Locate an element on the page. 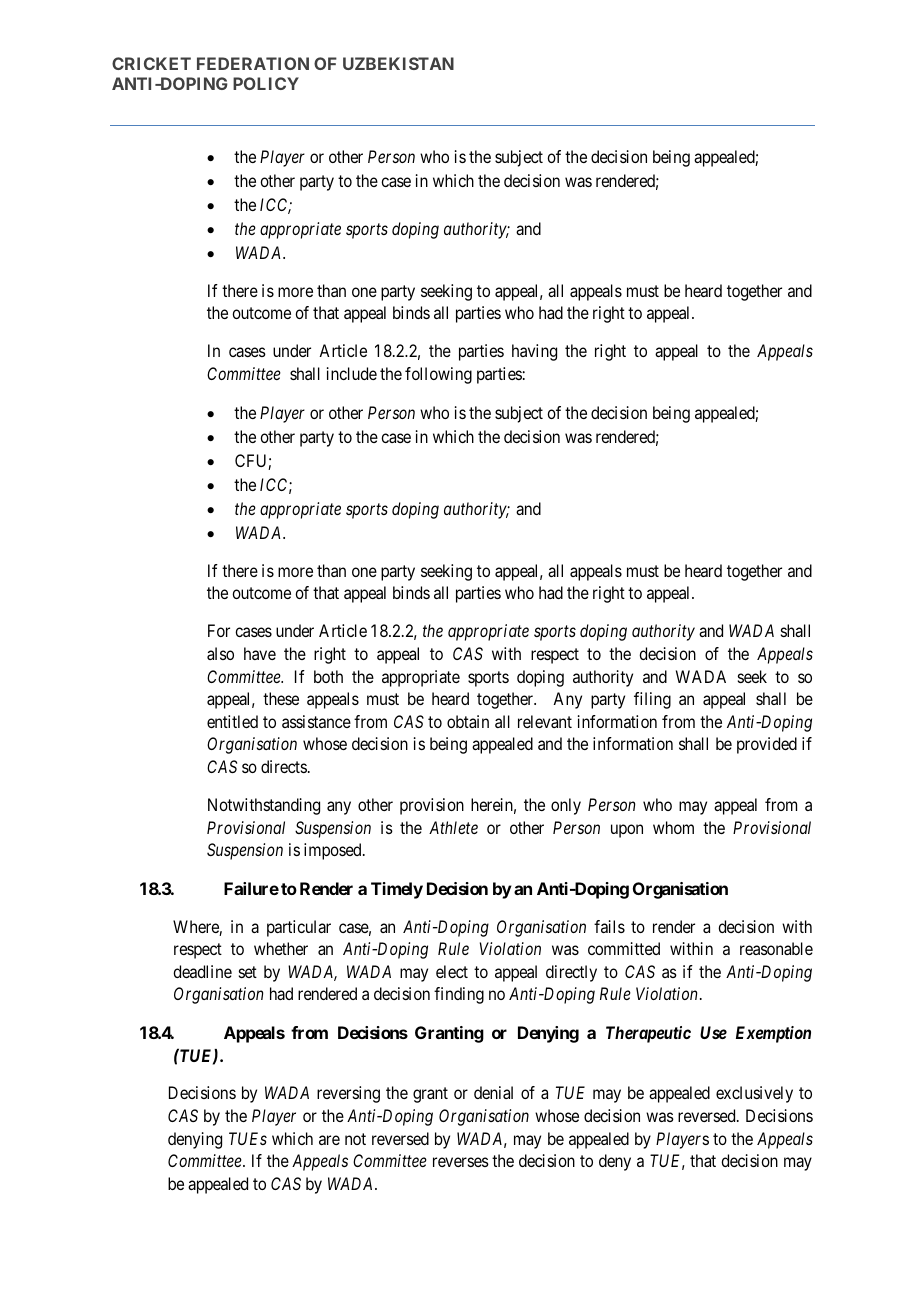  filing is located at coordinates (652, 700).
